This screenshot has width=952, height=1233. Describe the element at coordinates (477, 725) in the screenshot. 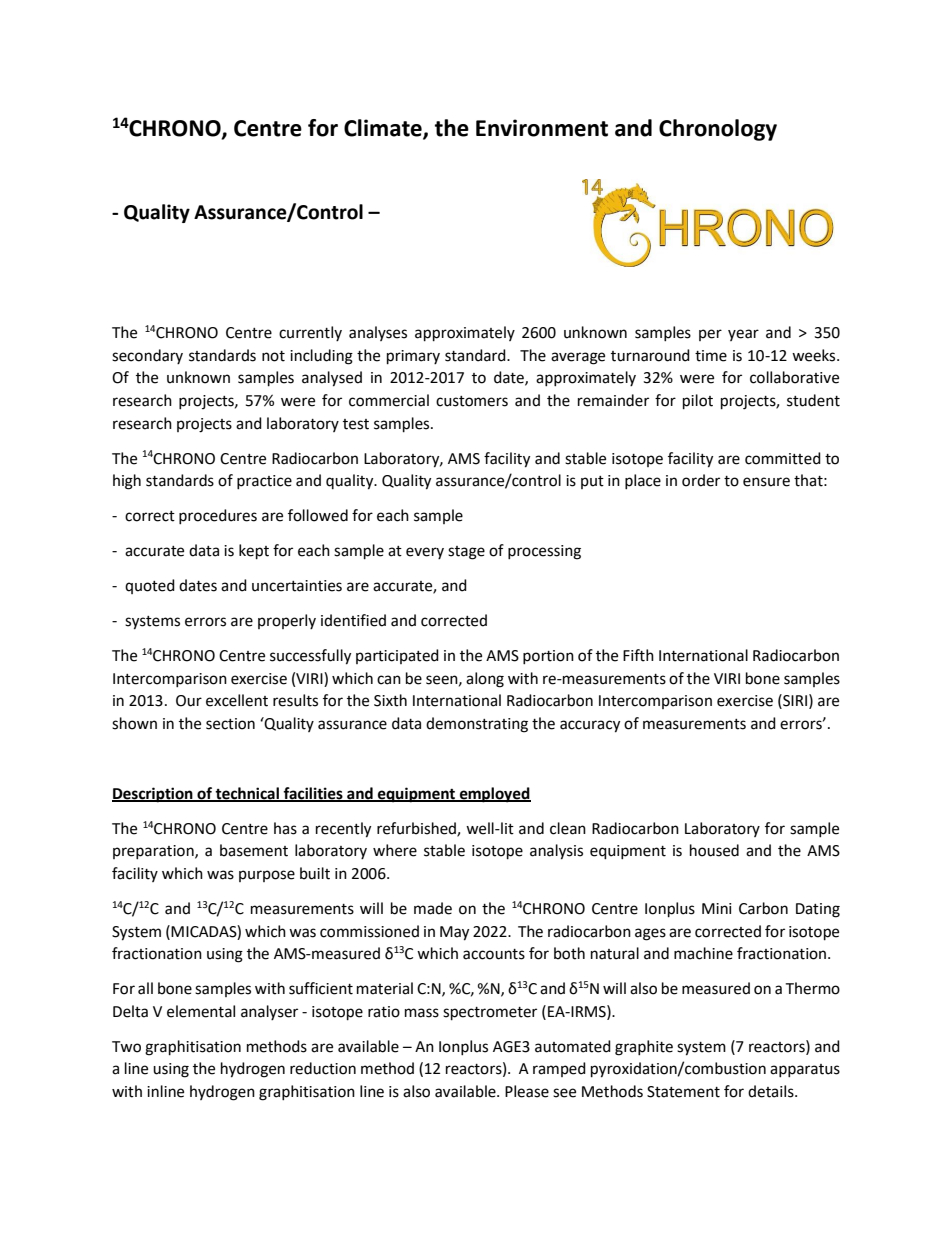

I see `demonstrating` at that location.
